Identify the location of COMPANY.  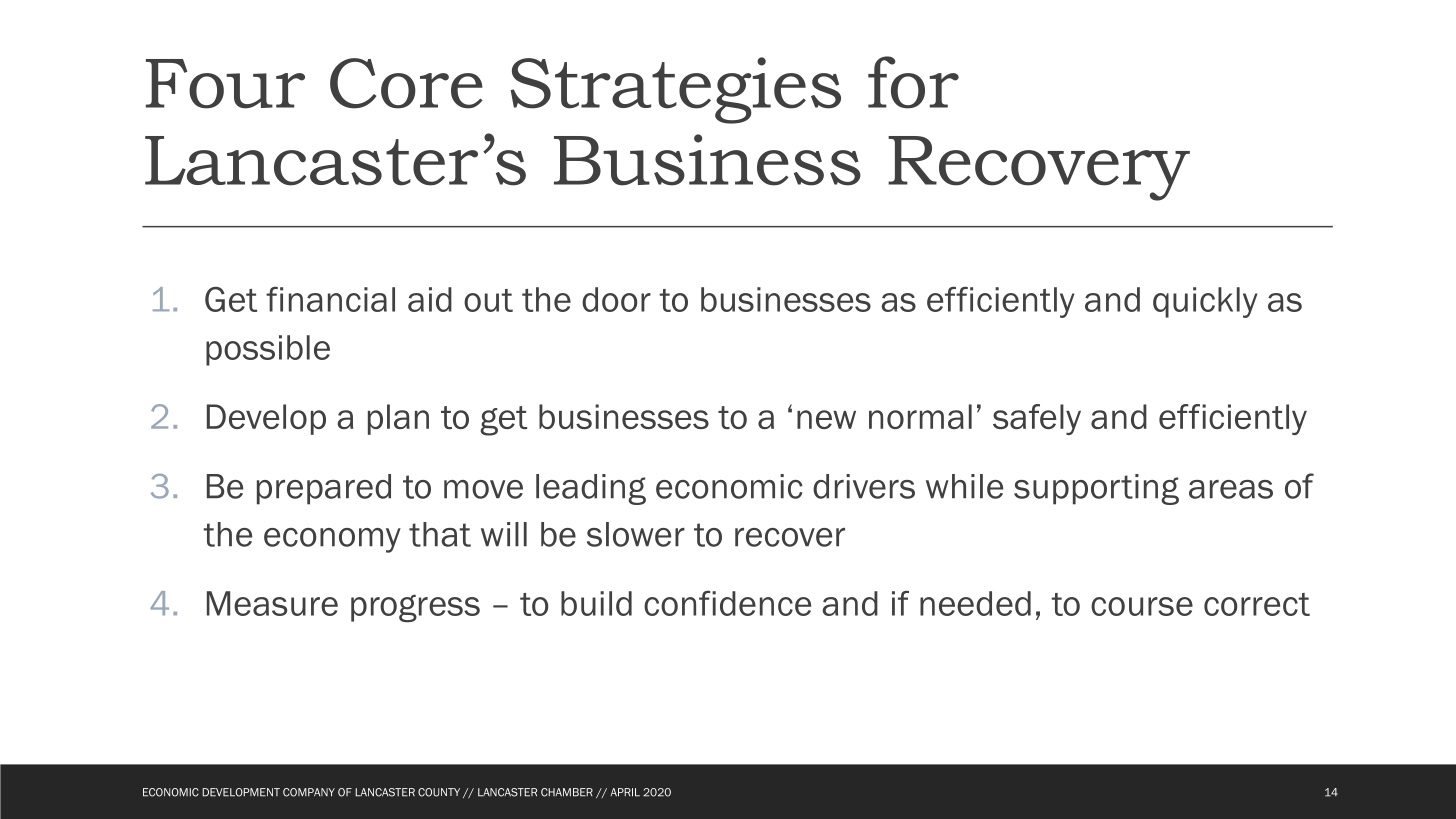
(309, 792).
